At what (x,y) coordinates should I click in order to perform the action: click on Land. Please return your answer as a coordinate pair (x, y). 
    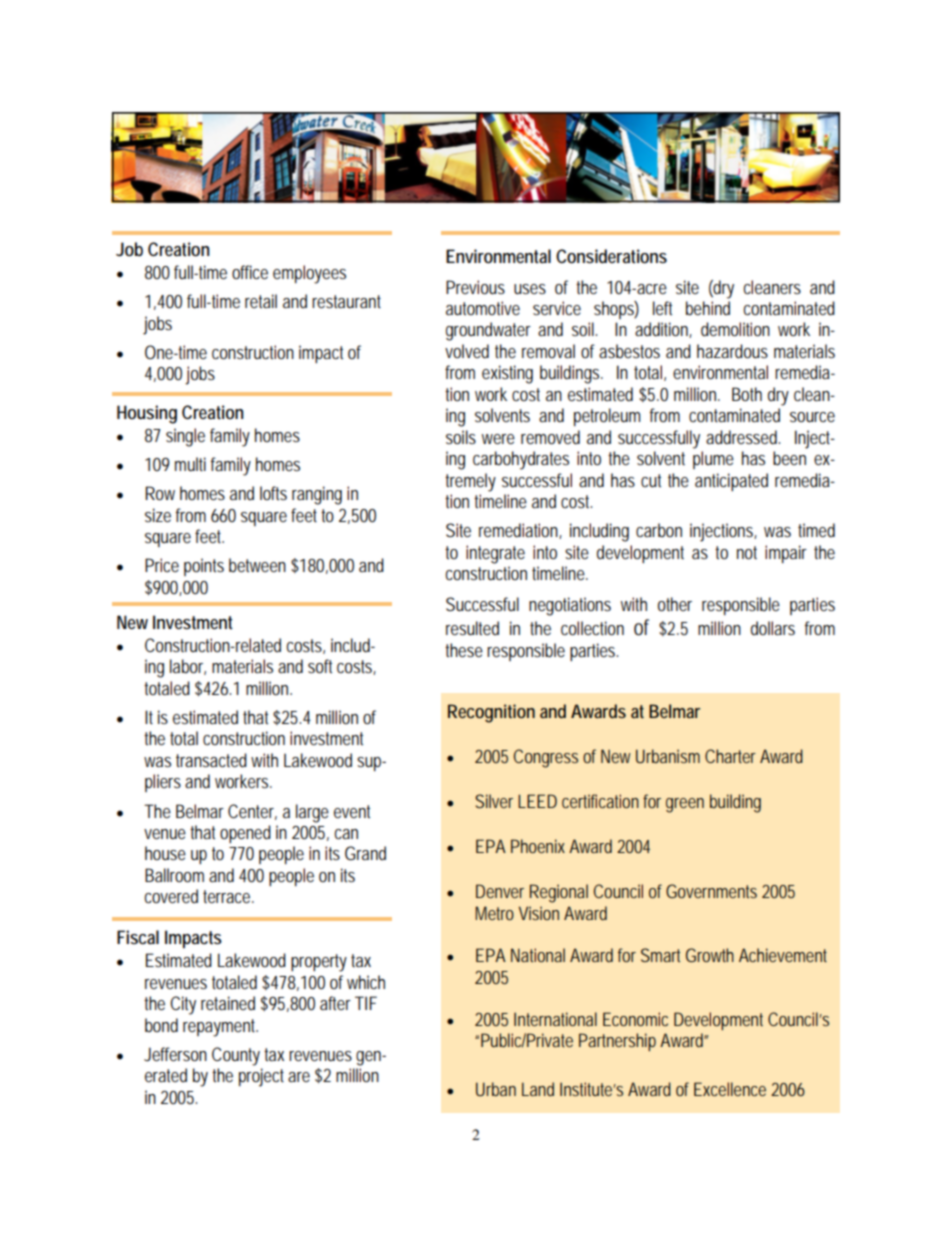
    Looking at the image, I should click on (538, 1089).
